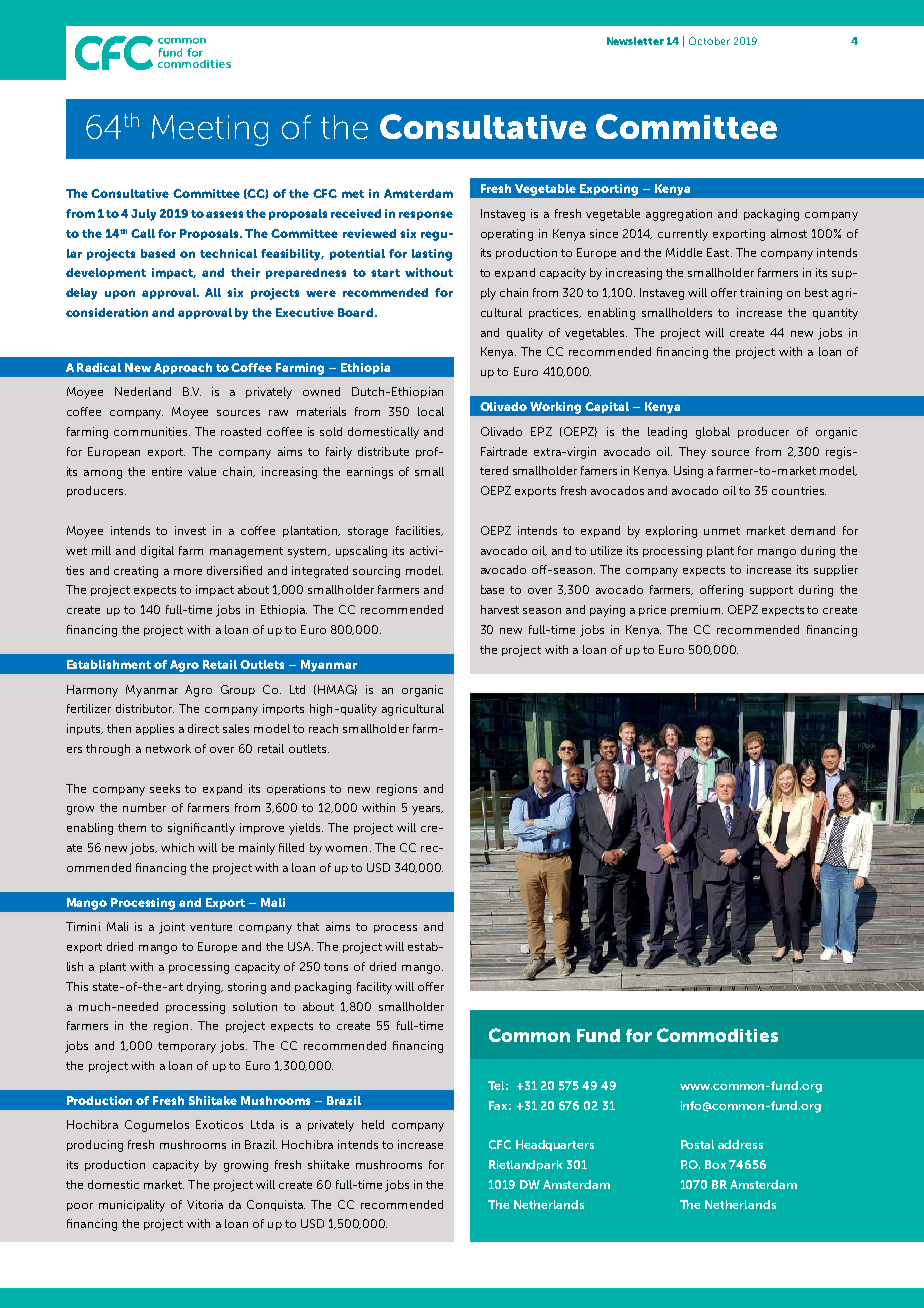 The image size is (924, 1308). Describe the element at coordinates (132, 1206) in the image. I see `municipality` at that location.
